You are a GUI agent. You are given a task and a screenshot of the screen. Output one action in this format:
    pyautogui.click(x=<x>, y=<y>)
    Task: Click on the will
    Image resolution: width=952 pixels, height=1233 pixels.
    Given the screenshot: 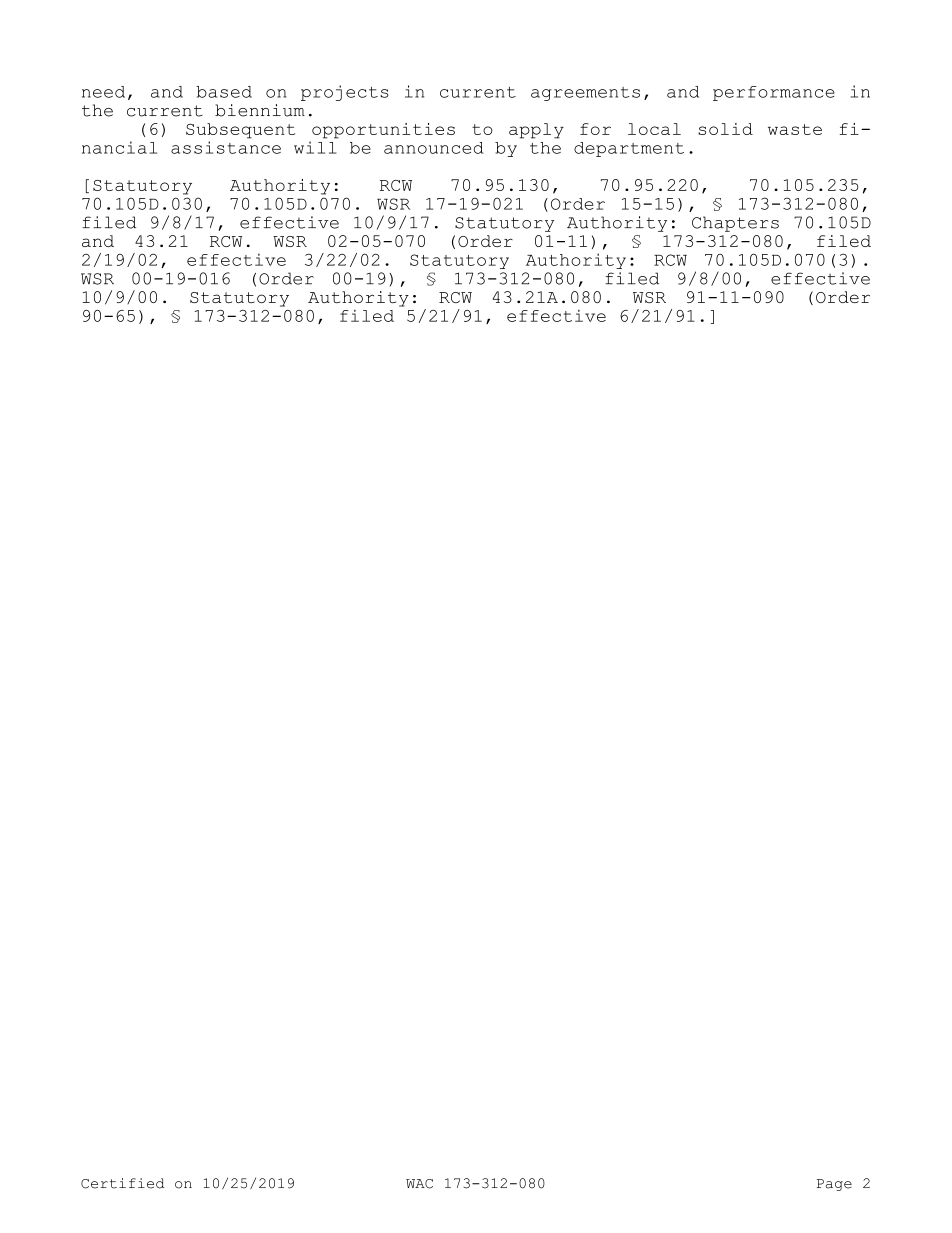 What is the action you would take?
    pyautogui.click(x=315, y=147)
